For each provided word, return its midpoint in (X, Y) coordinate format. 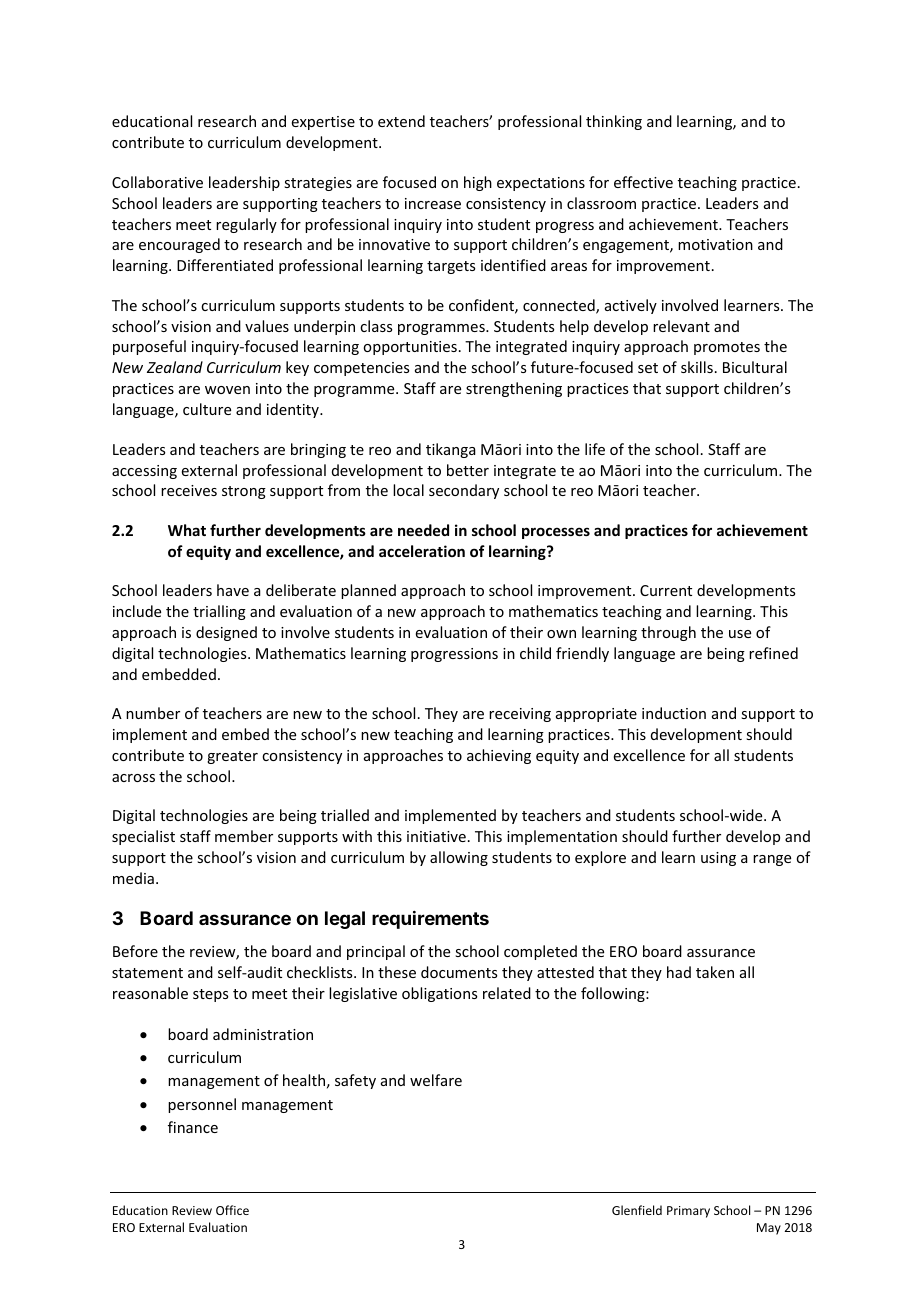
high (478, 183)
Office (232, 1210)
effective (643, 182)
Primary (688, 1212)
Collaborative (157, 182)
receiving (520, 715)
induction (674, 713)
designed (226, 633)
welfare (436, 1080)
